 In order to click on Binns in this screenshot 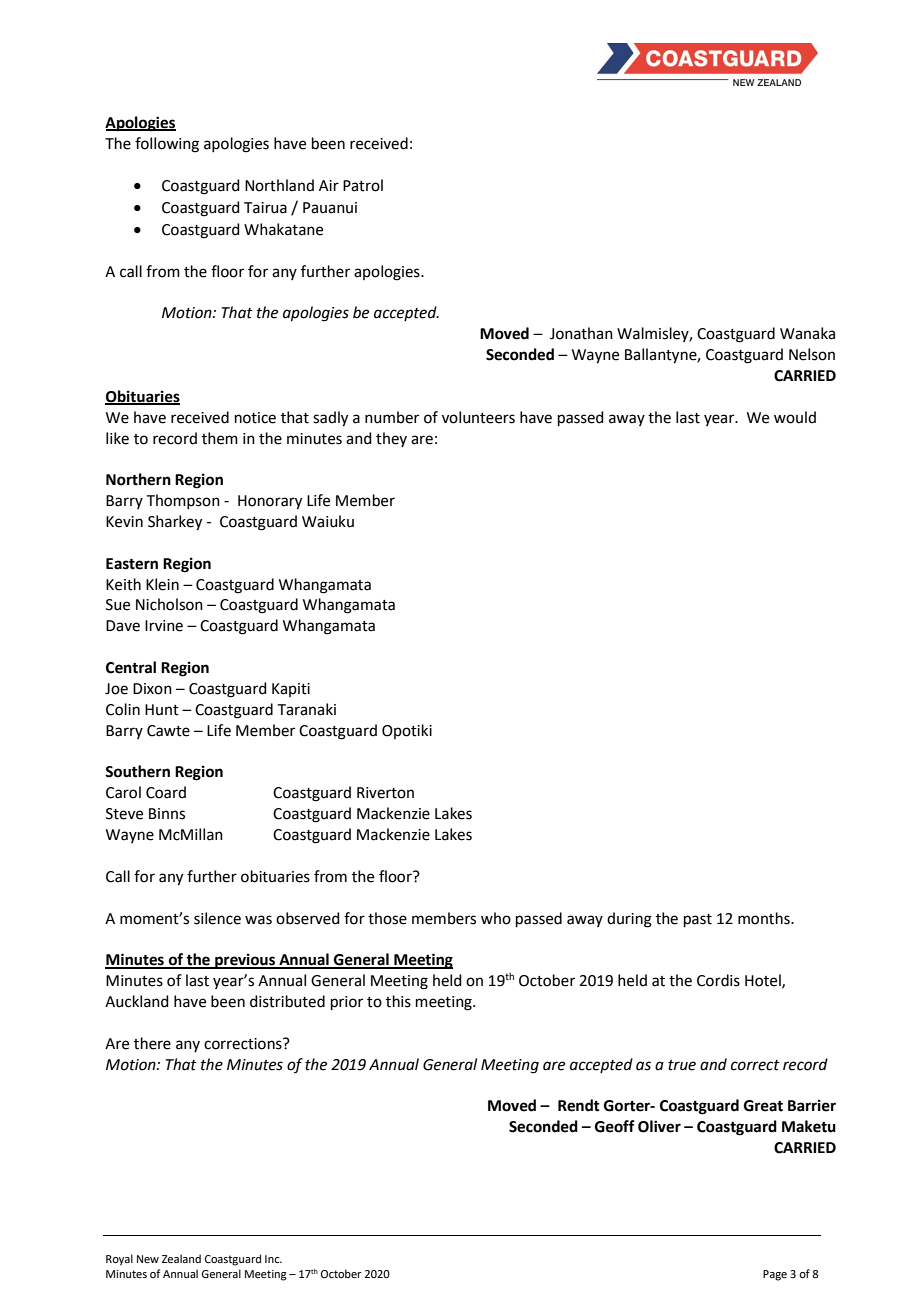, I will do `click(167, 814)`.
